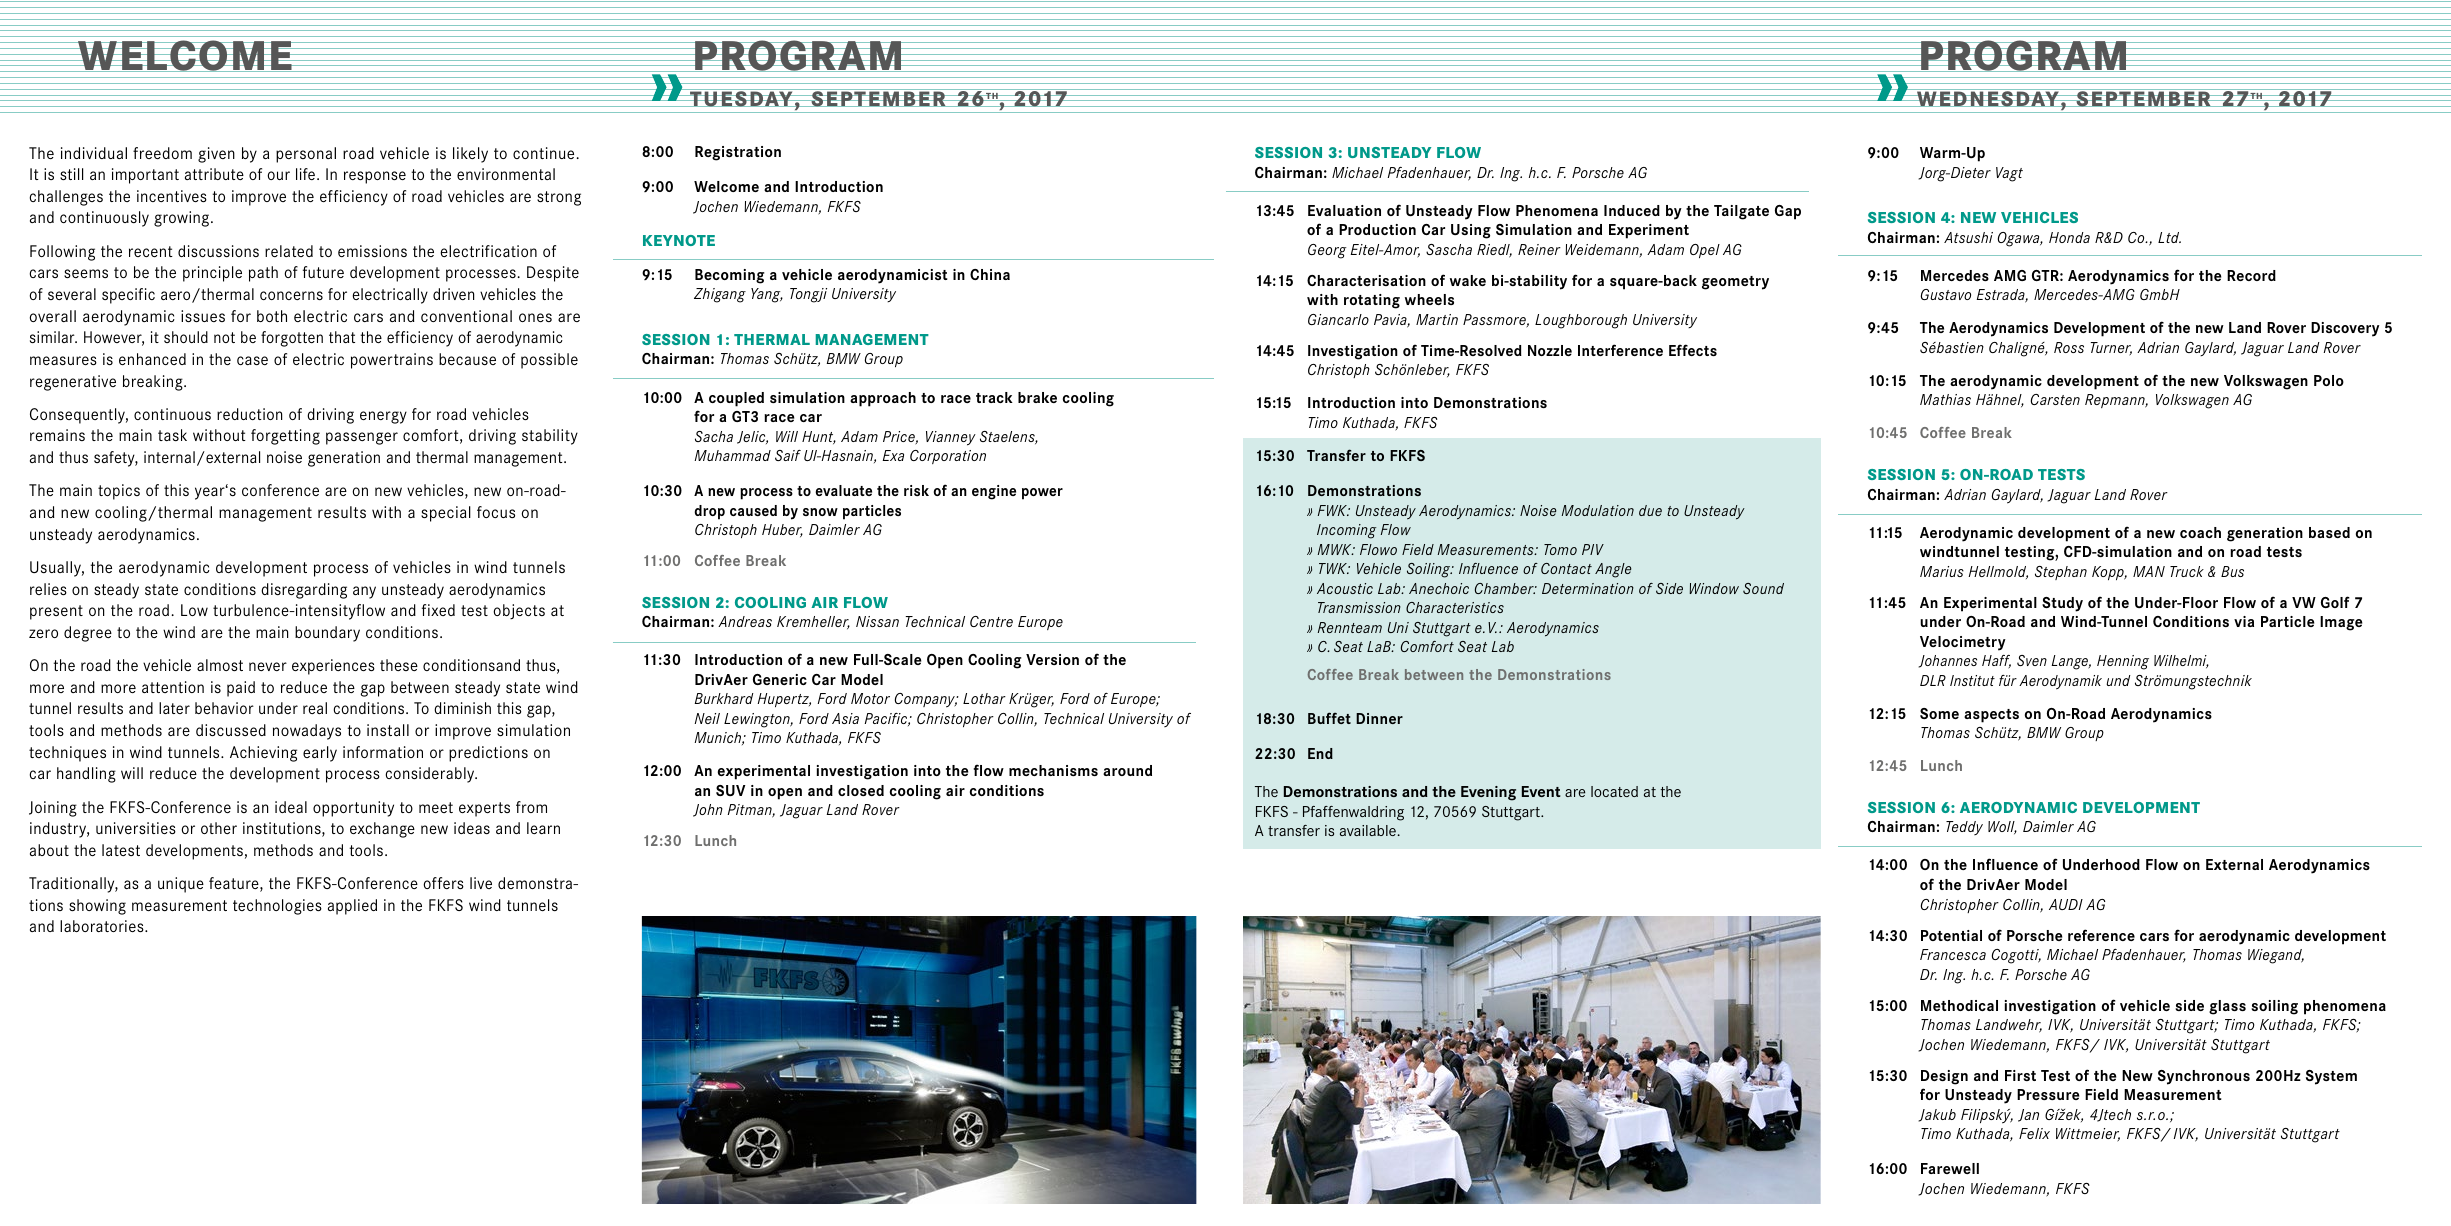 This document has height=1226, width=2451. Describe the element at coordinates (305, 174) in the document. I see `life` at that location.
